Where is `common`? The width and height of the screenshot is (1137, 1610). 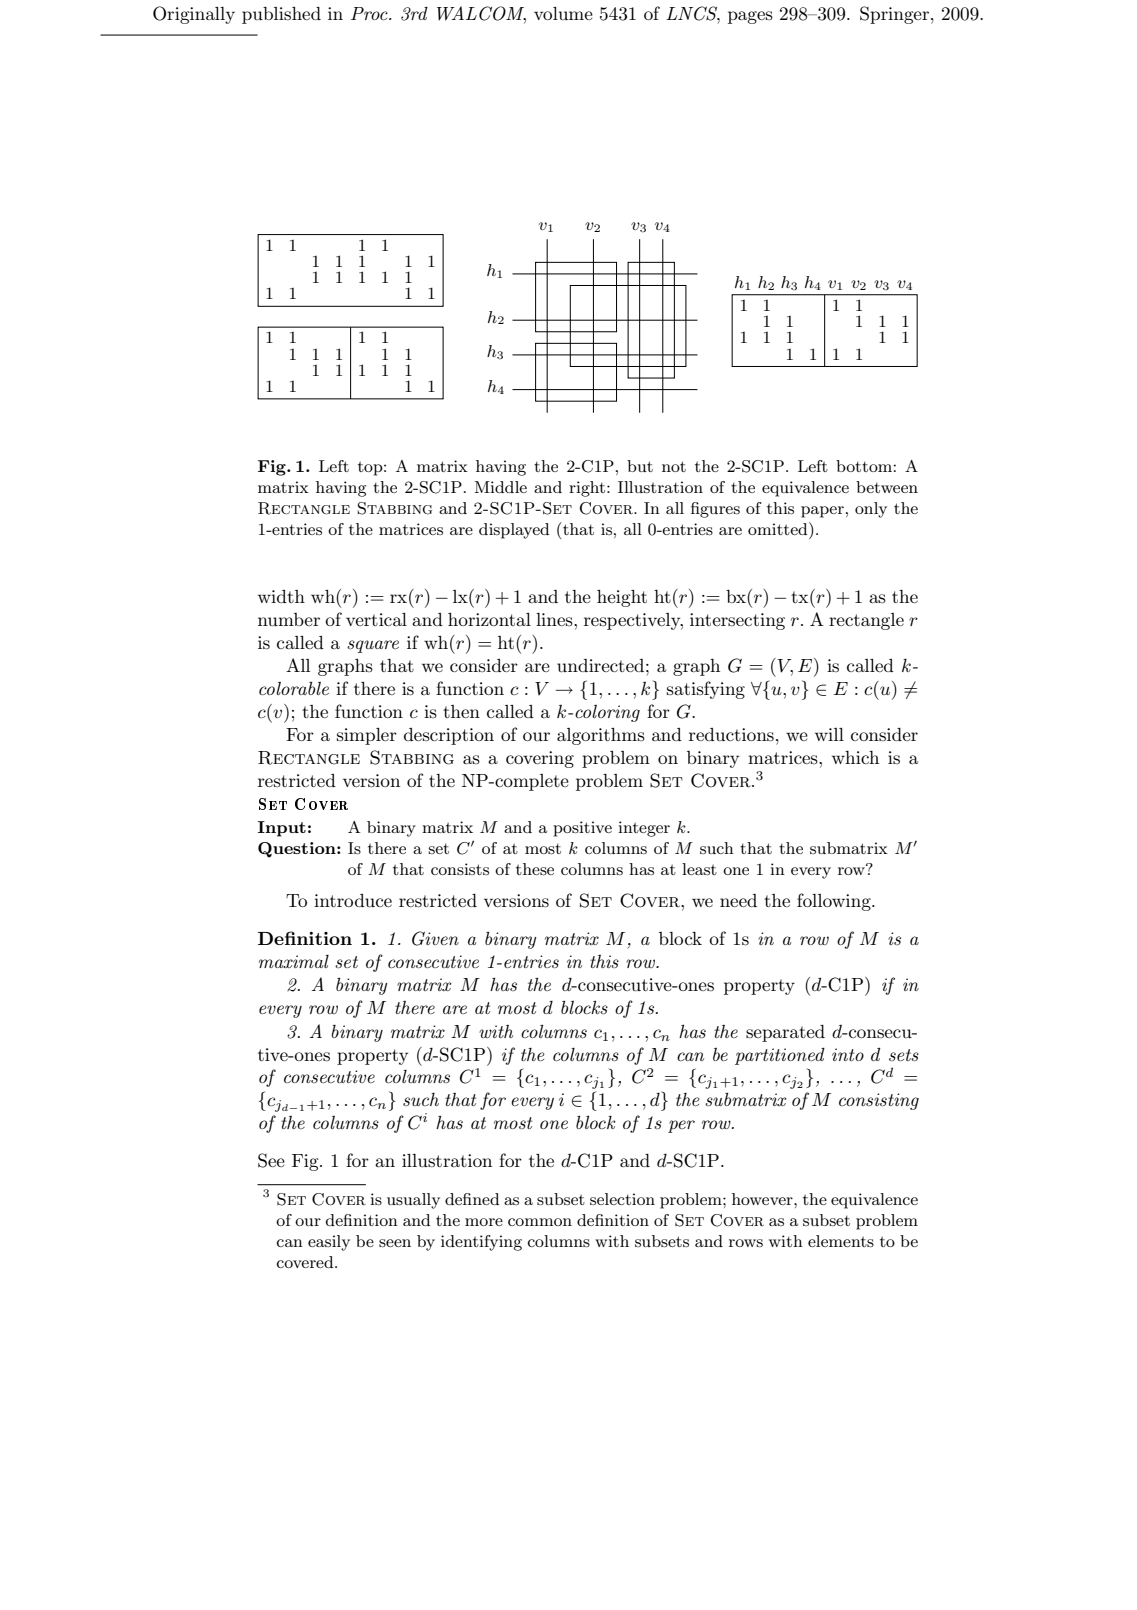
common is located at coordinates (540, 1222).
